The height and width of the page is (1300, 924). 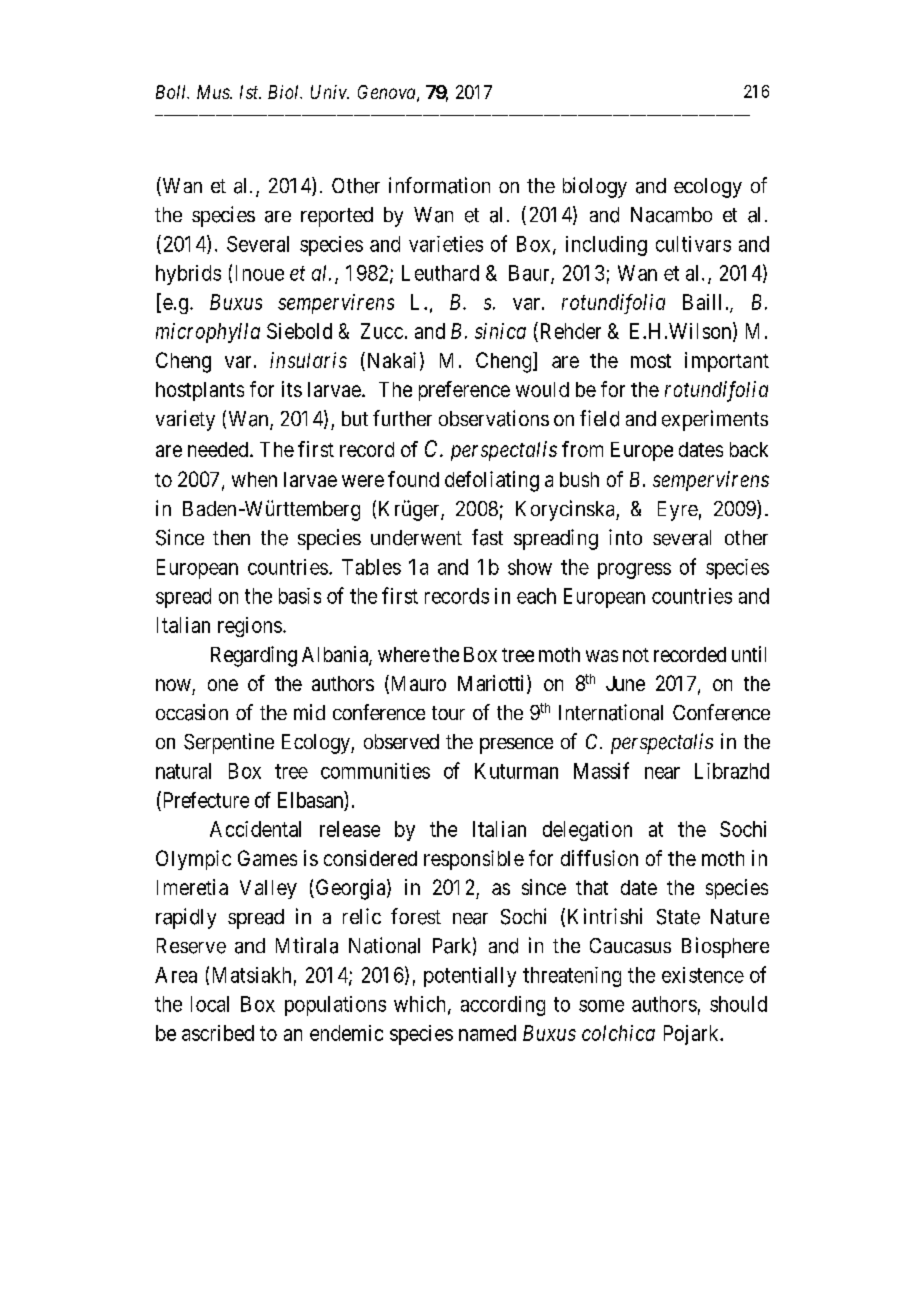 I want to click on local, so click(x=210, y=1004).
